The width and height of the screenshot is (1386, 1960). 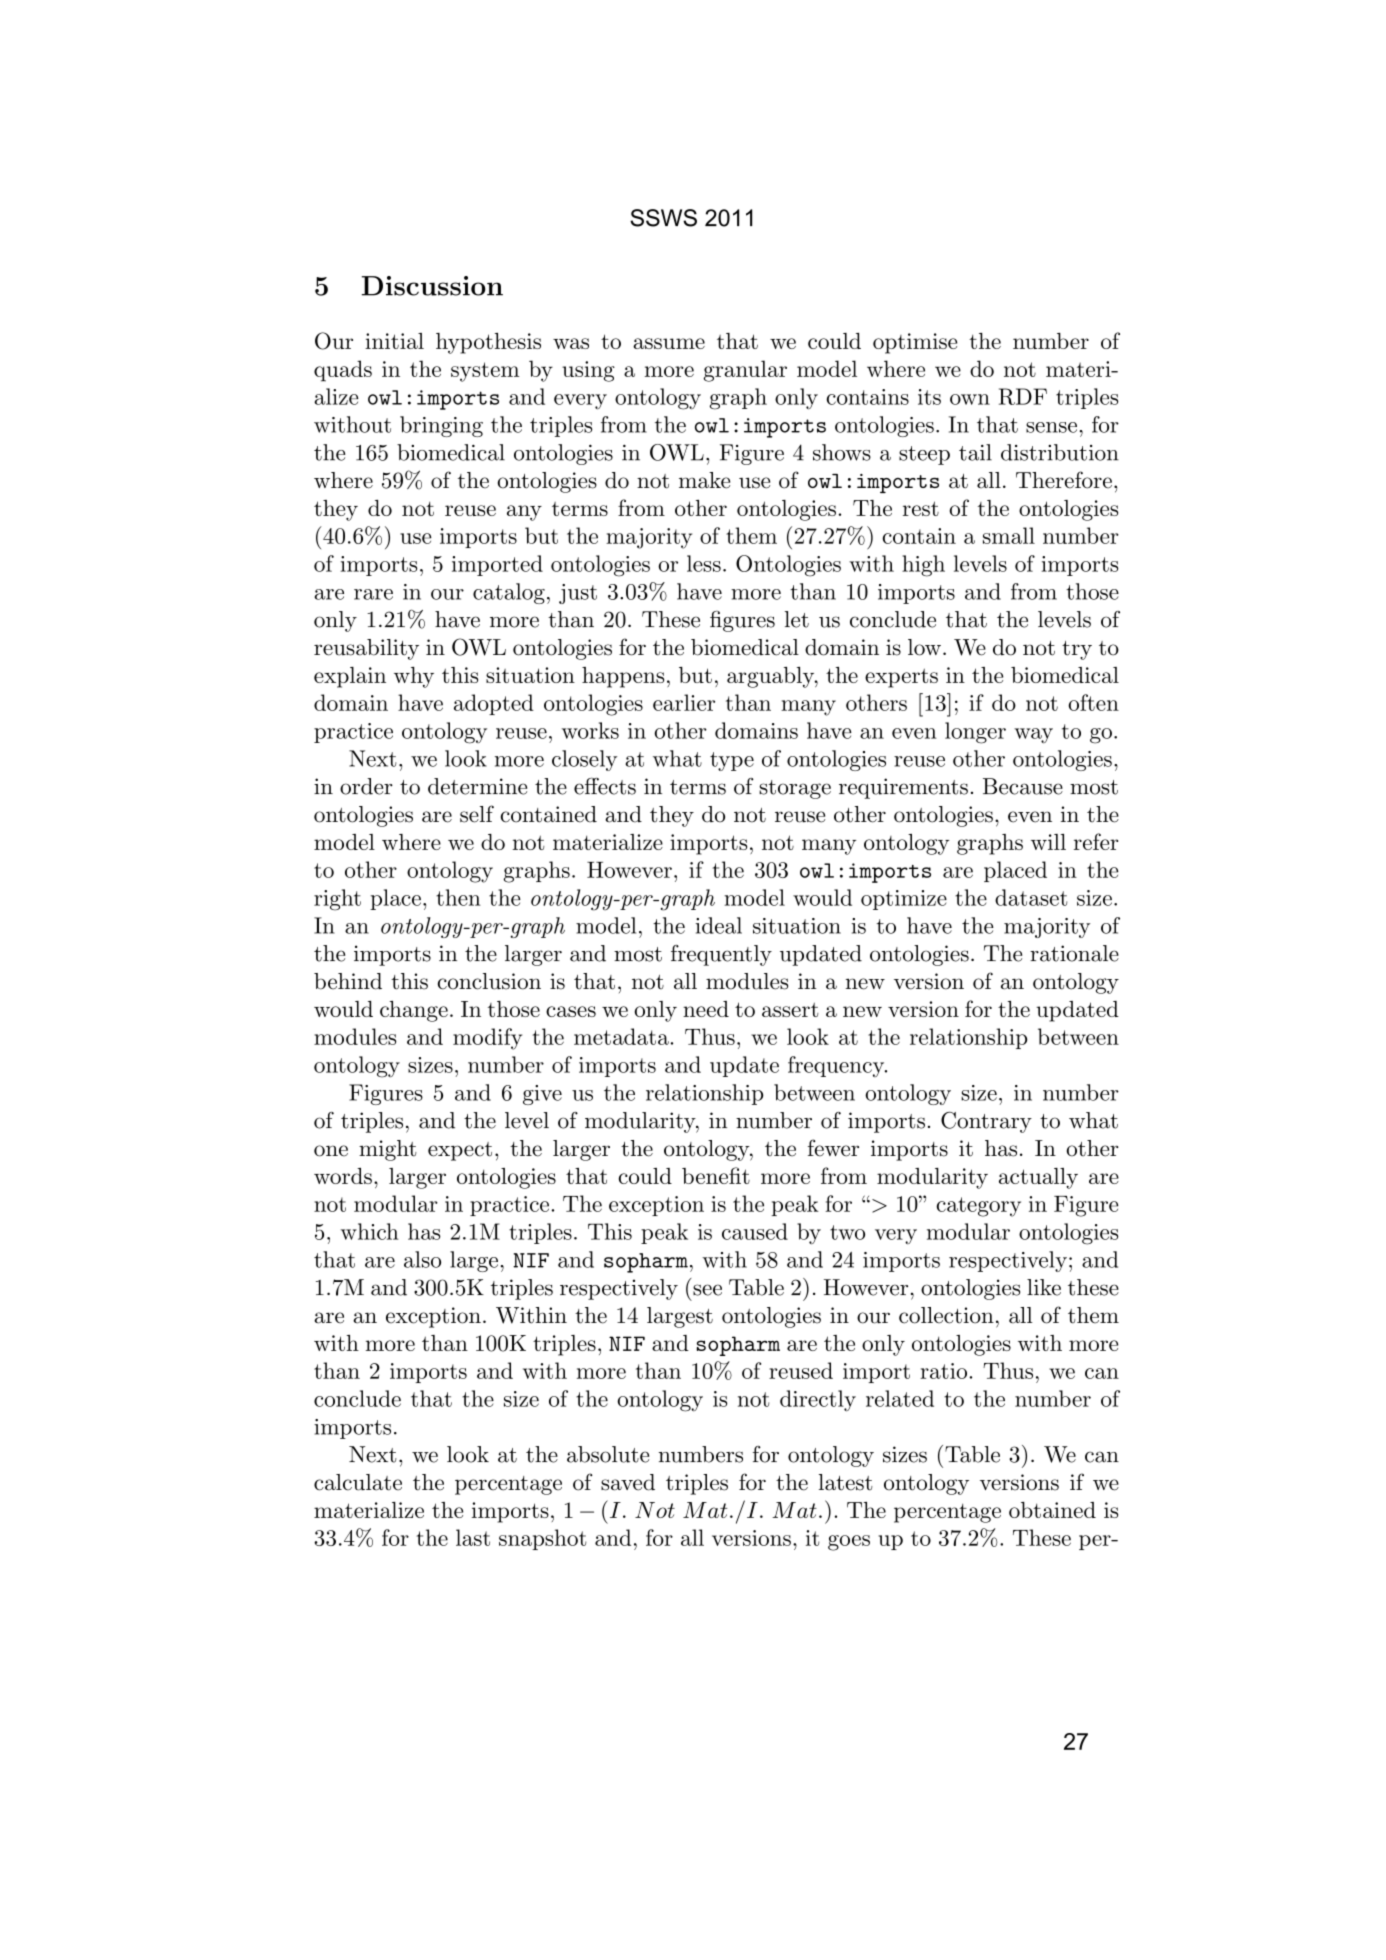 What do you see at coordinates (986, 1122) in the screenshot?
I see `Contrary` at bounding box center [986, 1122].
